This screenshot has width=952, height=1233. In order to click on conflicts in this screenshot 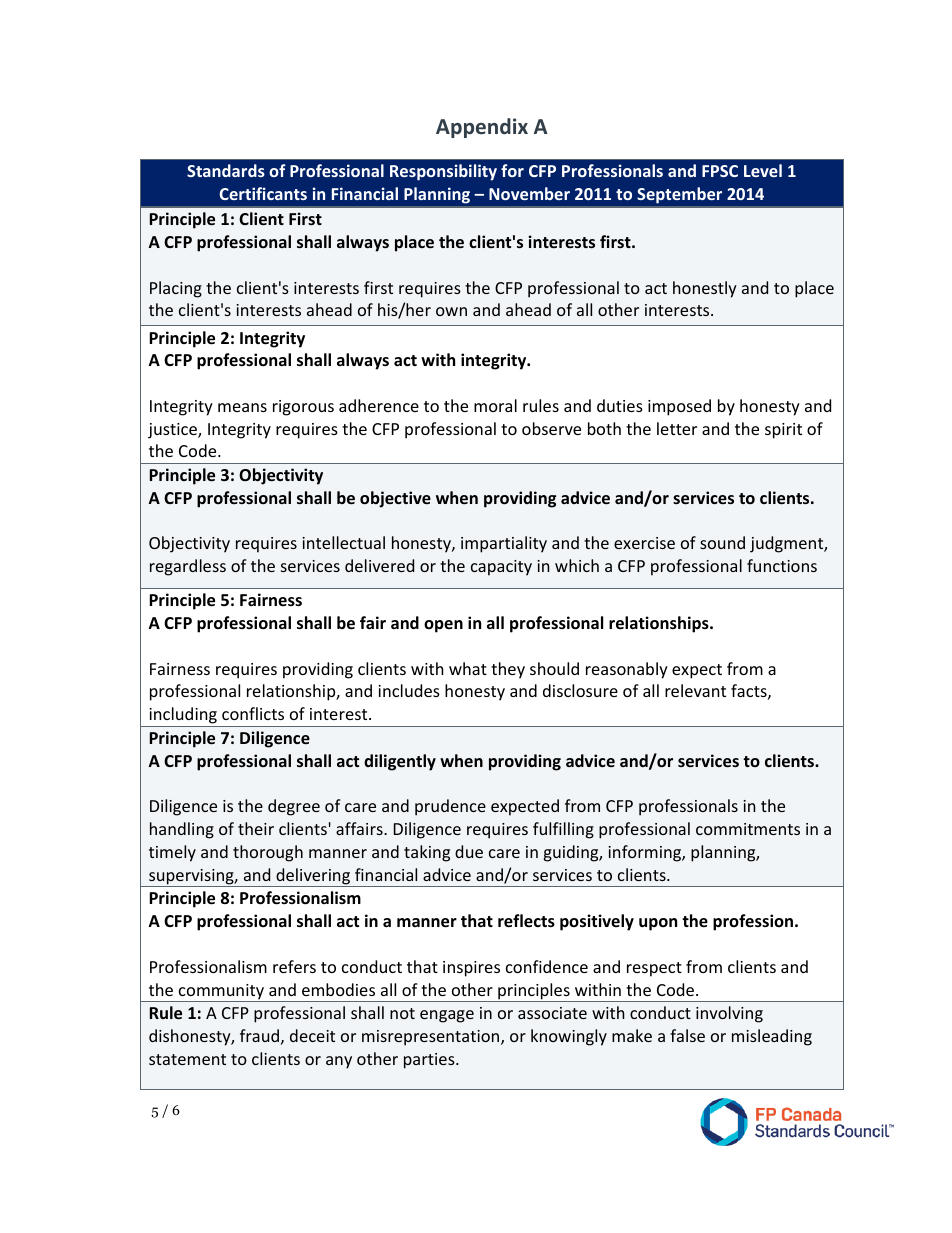, I will do `click(253, 713)`.
